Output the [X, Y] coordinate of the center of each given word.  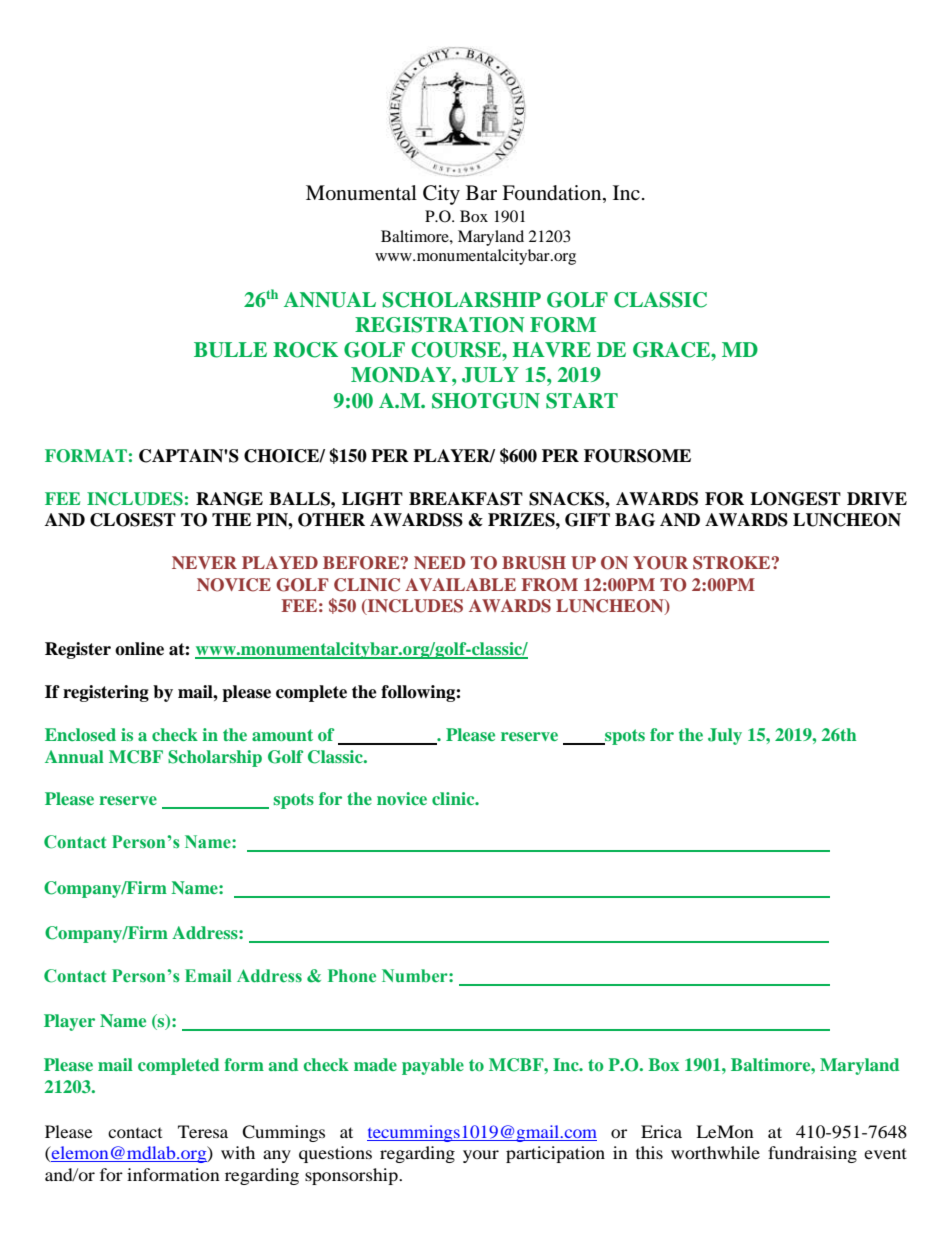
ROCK [305, 350]
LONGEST [795, 499]
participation [555, 1154]
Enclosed [80, 734]
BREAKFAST [466, 499]
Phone [352, 976]
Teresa [203, 1131]
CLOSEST [133, 520]
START [582, 401]
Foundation [553, 194]
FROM [549, 585]
